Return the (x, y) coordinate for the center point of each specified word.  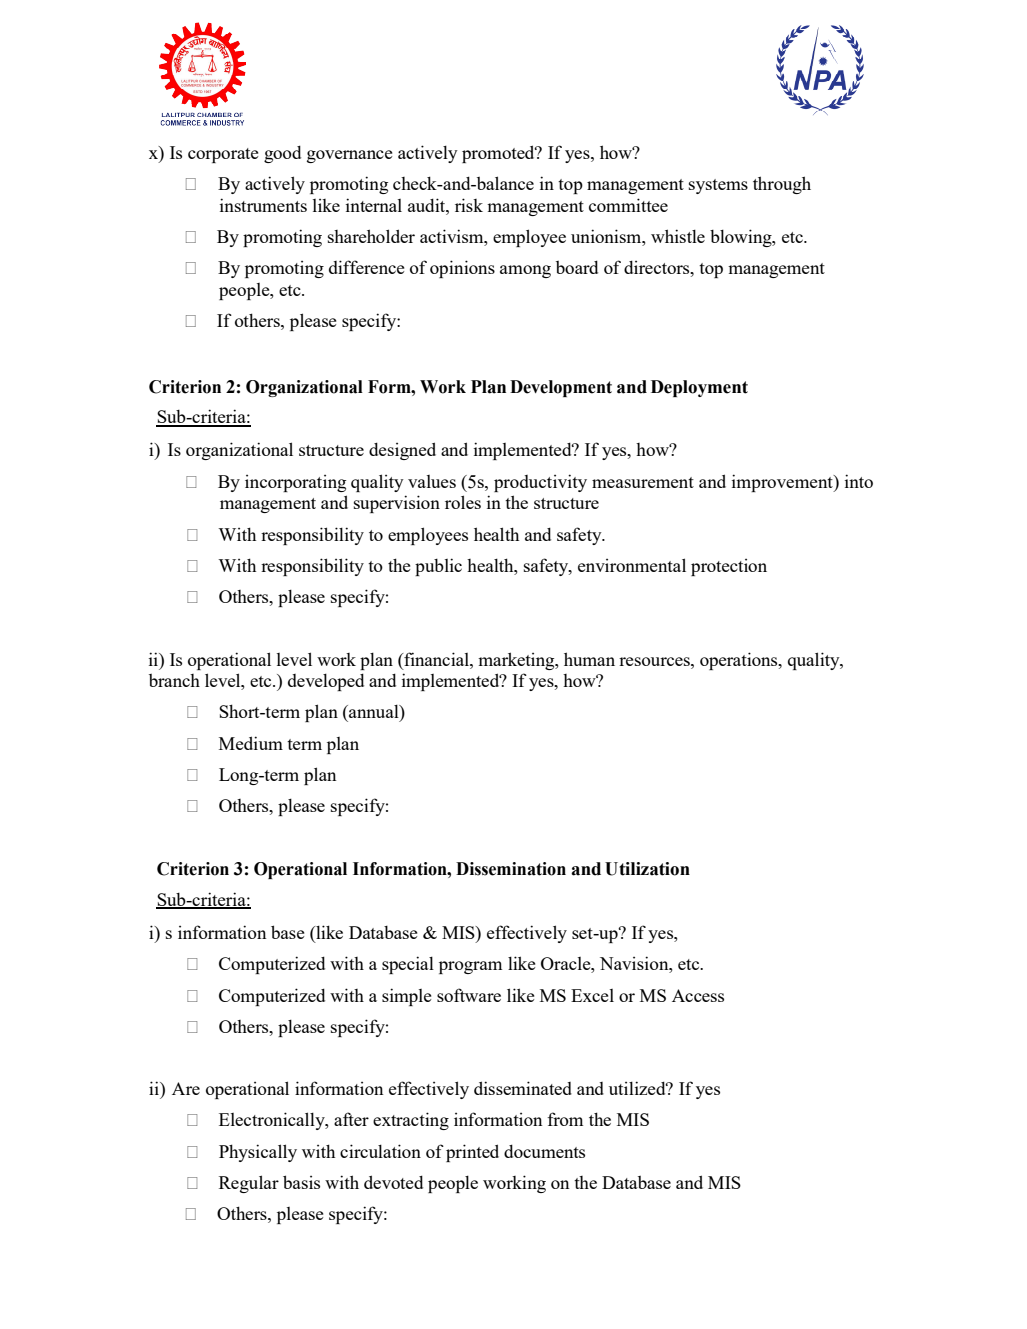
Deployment (699, 388)
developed (326, 682)
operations (740, 661)
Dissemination (511, 869)
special (408, 965)
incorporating (295, 483)
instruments (263, 205)
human (589, 659)
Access (698, 995)
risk (469, 205)
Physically (258, 1153)
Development (561, 388)
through (782, 185)
